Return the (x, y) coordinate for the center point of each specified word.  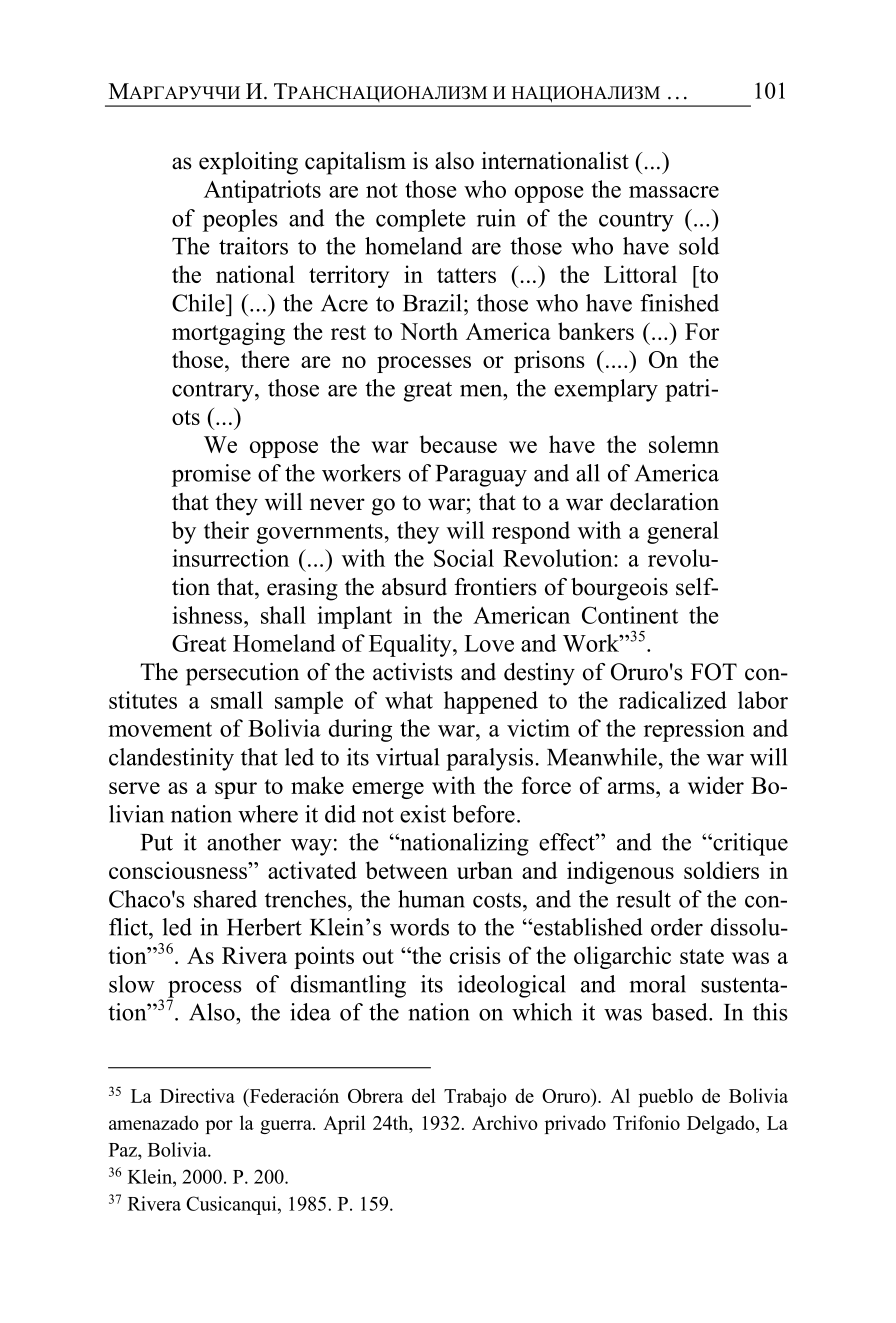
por (219, 1127)
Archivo (505, 1122)
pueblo (666, 1097)
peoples (240, 220)
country (636, 222)
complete (421, 220)
